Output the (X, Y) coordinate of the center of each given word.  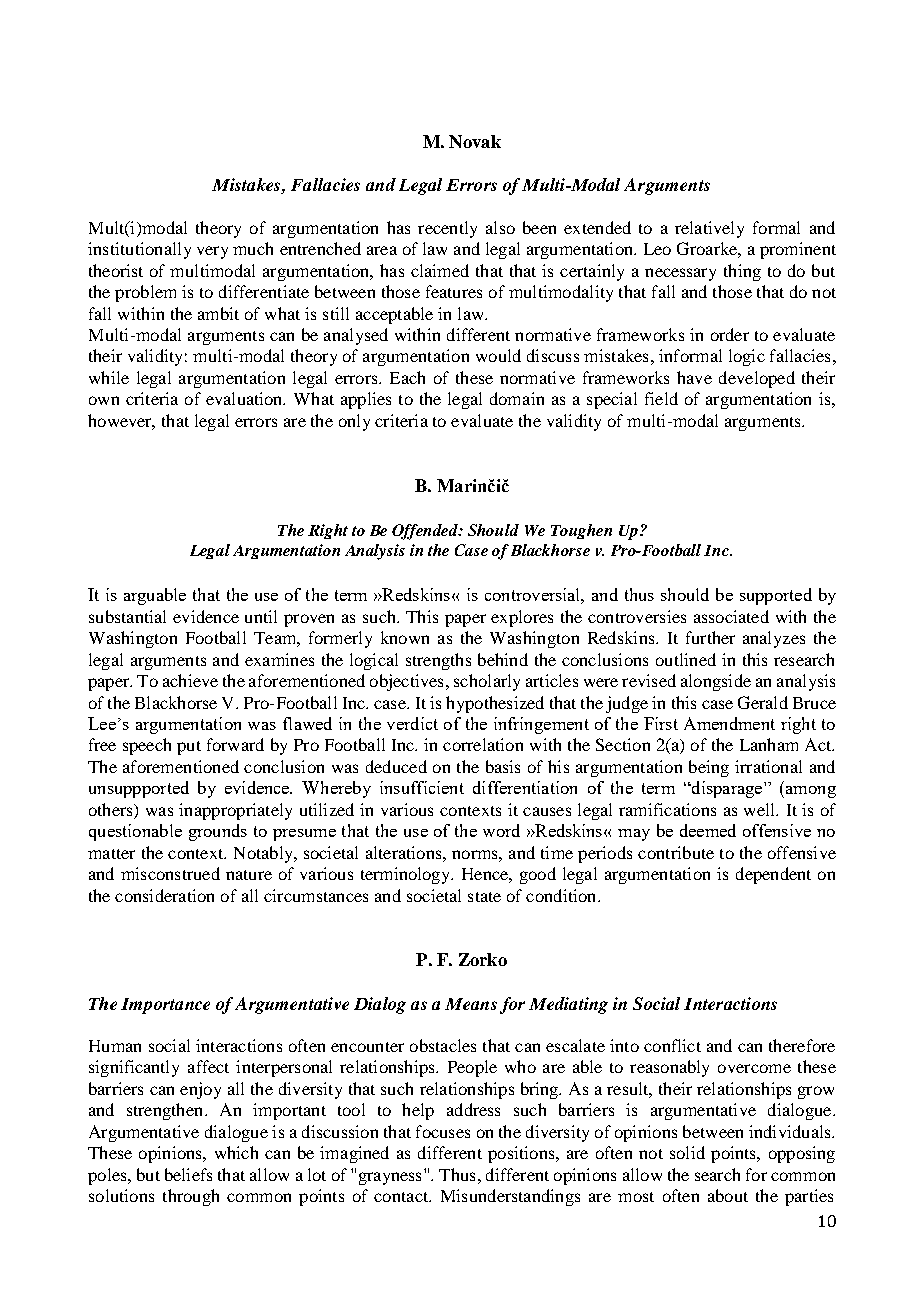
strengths (438, 661)
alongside (716, 682)
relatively (709, 229)
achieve (190, 680)
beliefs (188, 1174)
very (212, 252)
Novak (475, 141)
